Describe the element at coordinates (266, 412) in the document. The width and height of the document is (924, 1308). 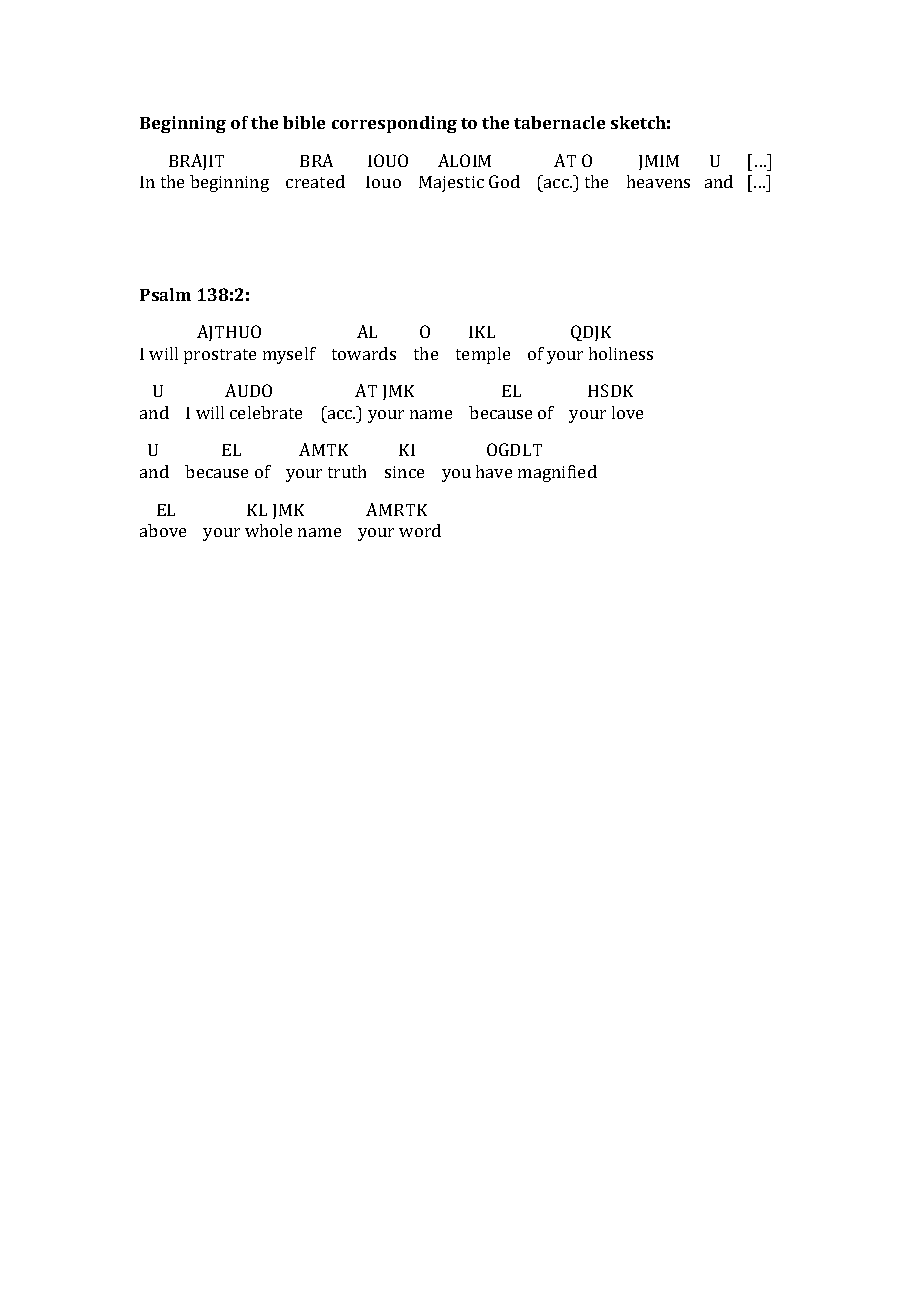
I see `celebrate` at that location.
